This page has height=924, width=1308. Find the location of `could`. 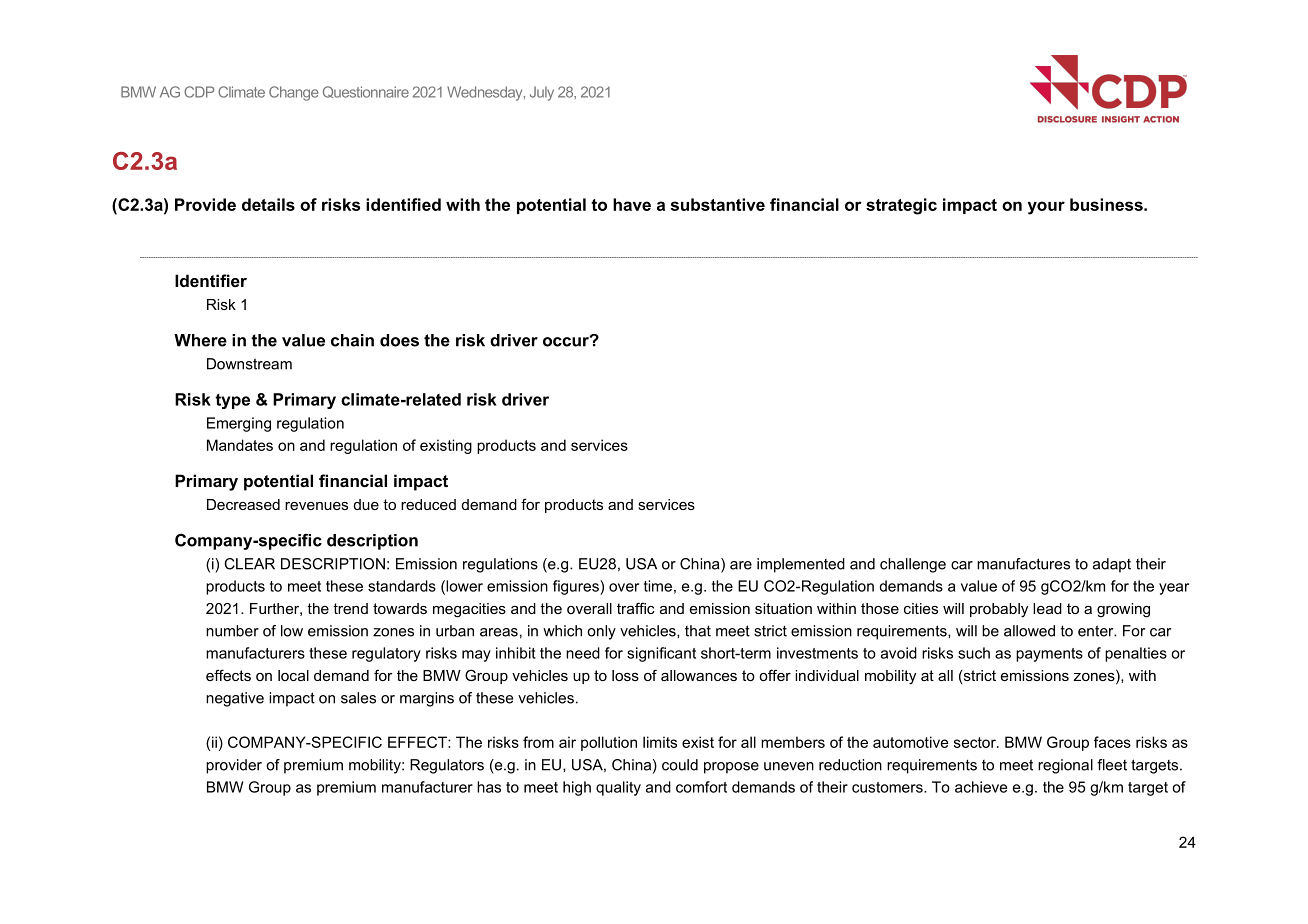

could is located at coordinates (680, 765).
